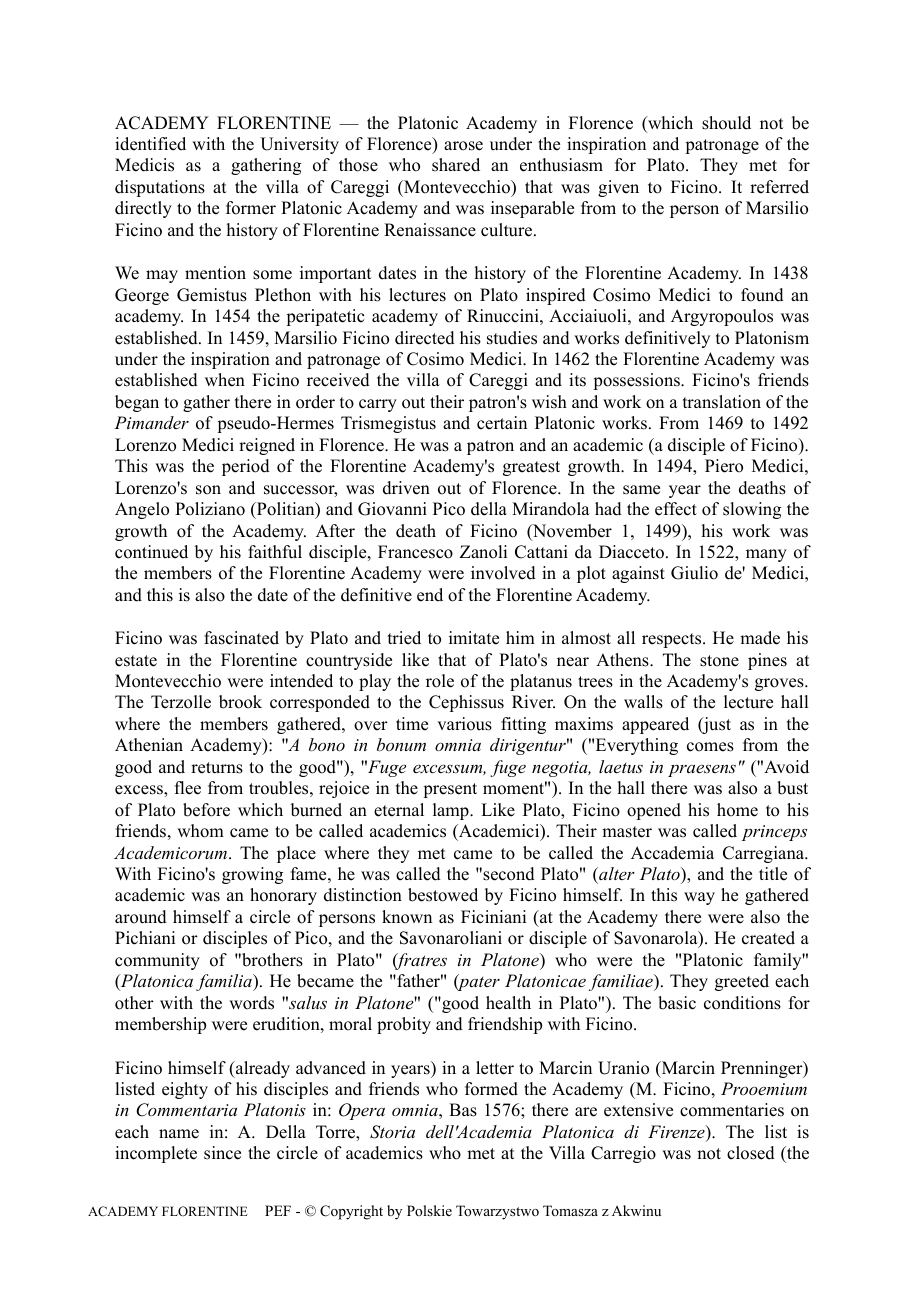 This screenshot has width=924, height=1308. What do you see at coordinates (241, 638) in the screenshot?
I see `fascinated` at bounding box center [241, 638].
